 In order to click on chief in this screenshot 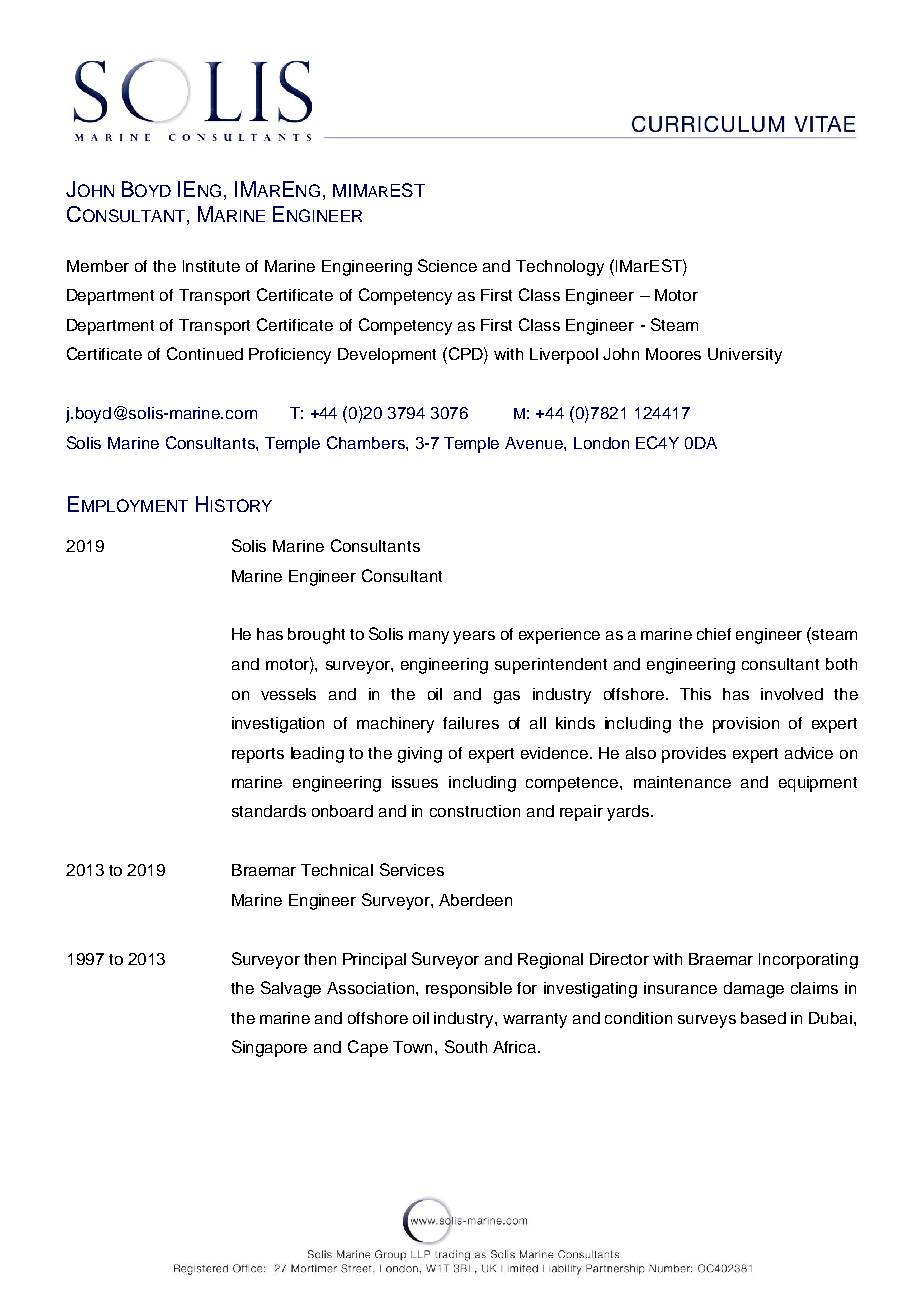, I will do `click(714, 634)`.
